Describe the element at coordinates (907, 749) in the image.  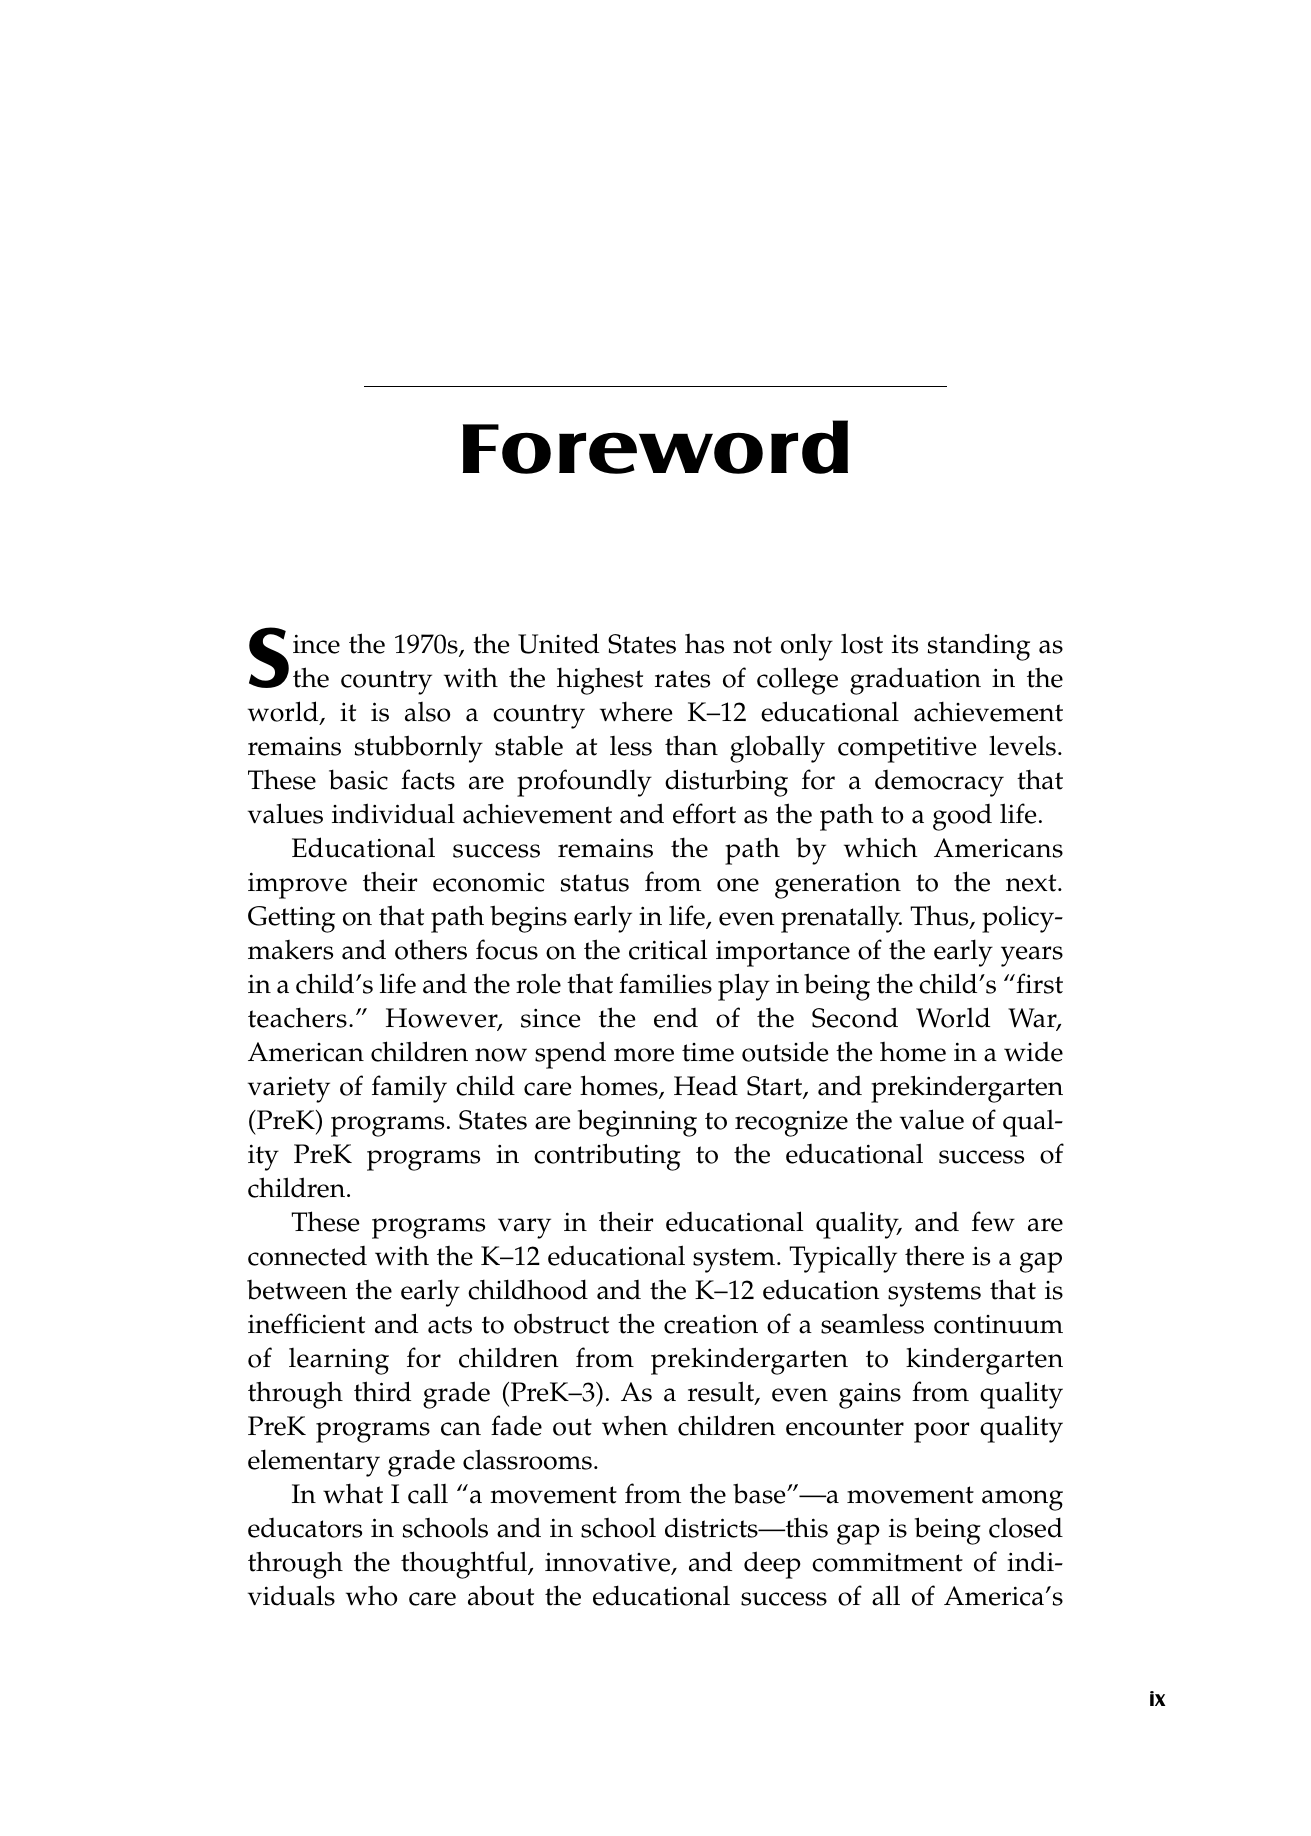
I see `competitive` at that location.
